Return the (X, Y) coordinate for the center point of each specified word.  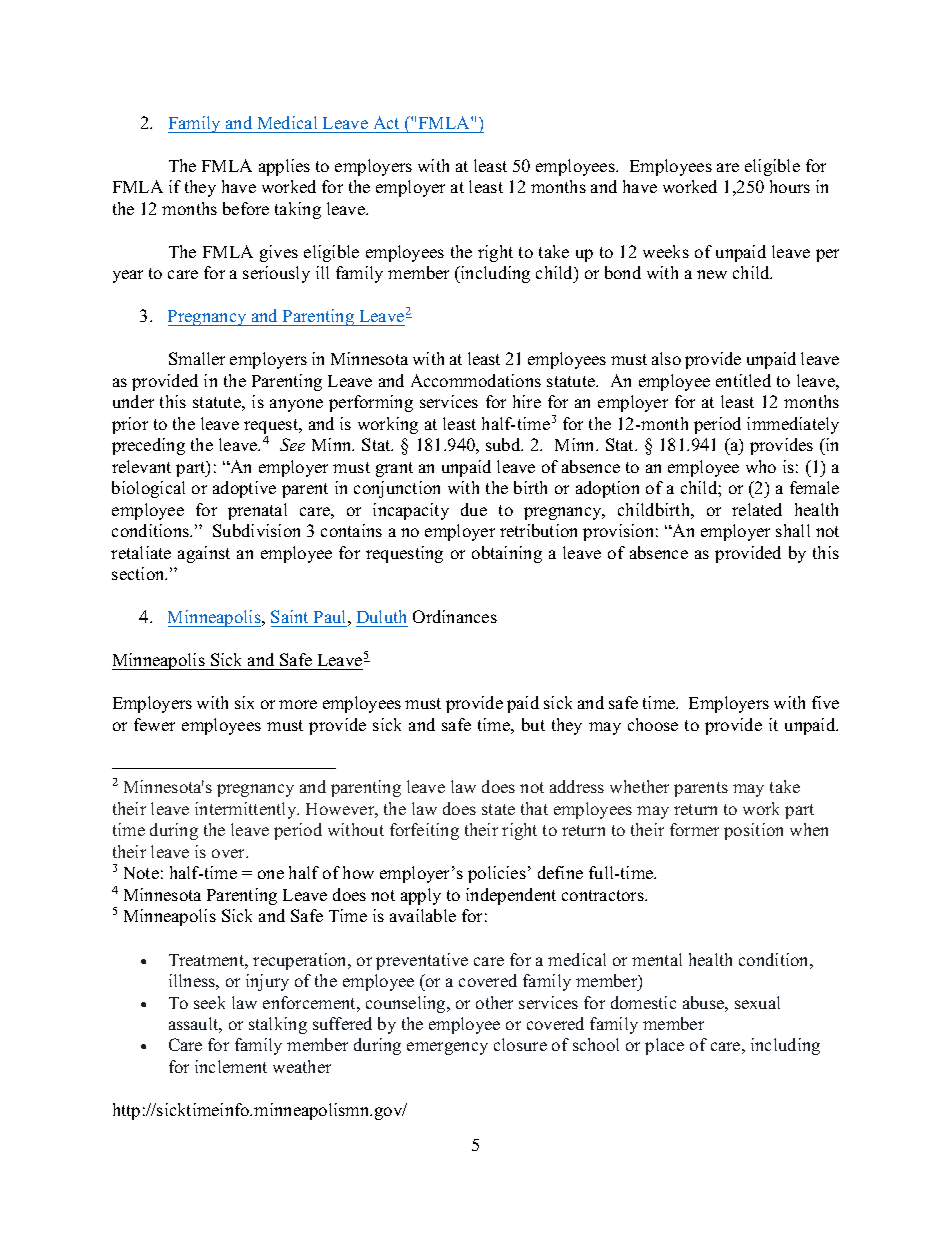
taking (298, 210)
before (246, 208)
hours (790, 186)
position (753, 831)
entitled (743, 380)
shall (793, 530)
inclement (231, 1066)
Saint (289, 616)
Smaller (197, 358)
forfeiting (424, 831)
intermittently (247, 810)
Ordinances (455, 616)
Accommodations (476, 380)
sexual (757, 1002)
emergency (447, 1048)
